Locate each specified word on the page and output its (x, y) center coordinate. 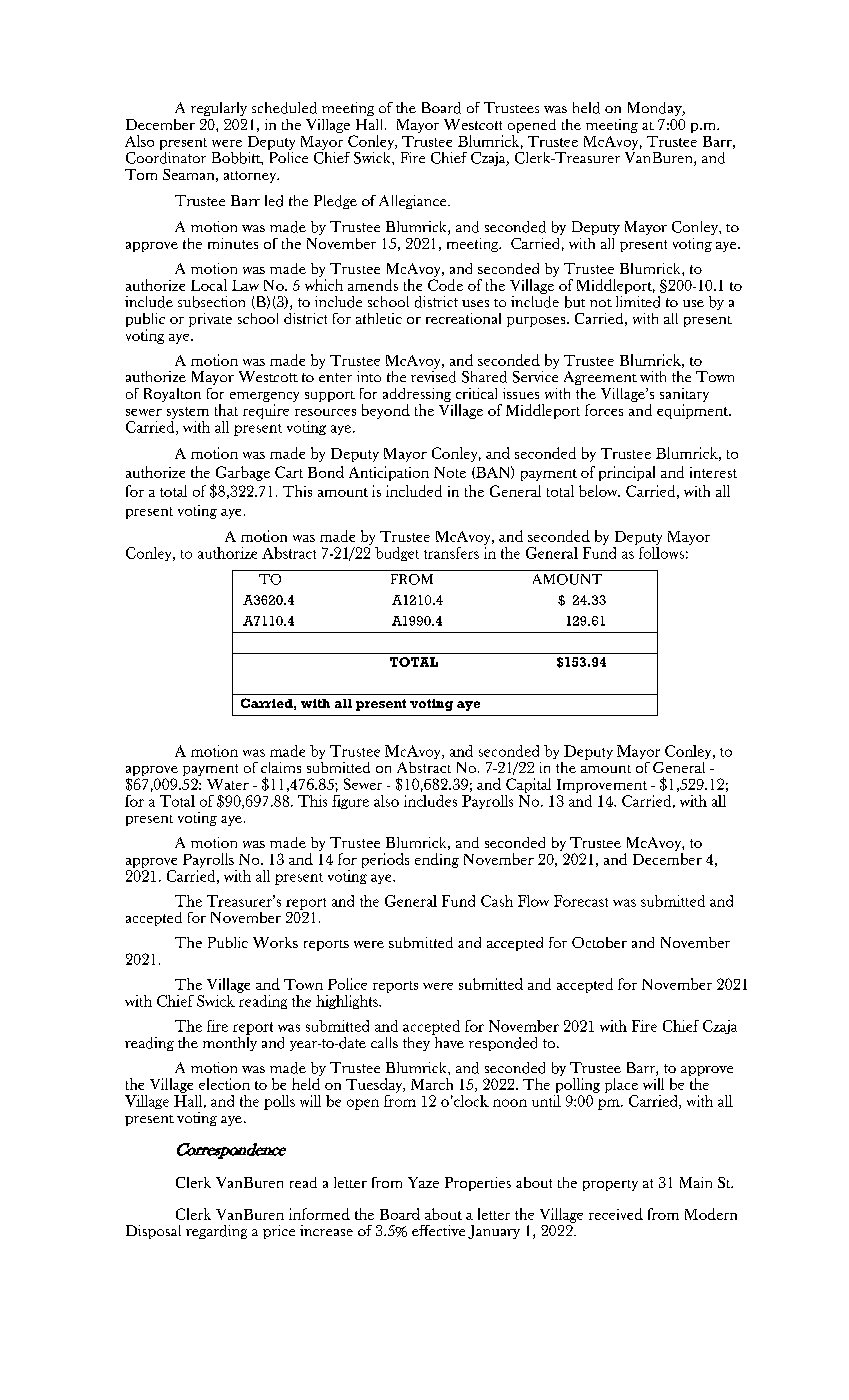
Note (450, 472)
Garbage (243, 473)
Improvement (602, 786)
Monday (656, 109)
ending (437, 860)
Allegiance (414, 202)
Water (228, 784)
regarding (216, 1232)
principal (627, 473)
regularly (219, 109)
